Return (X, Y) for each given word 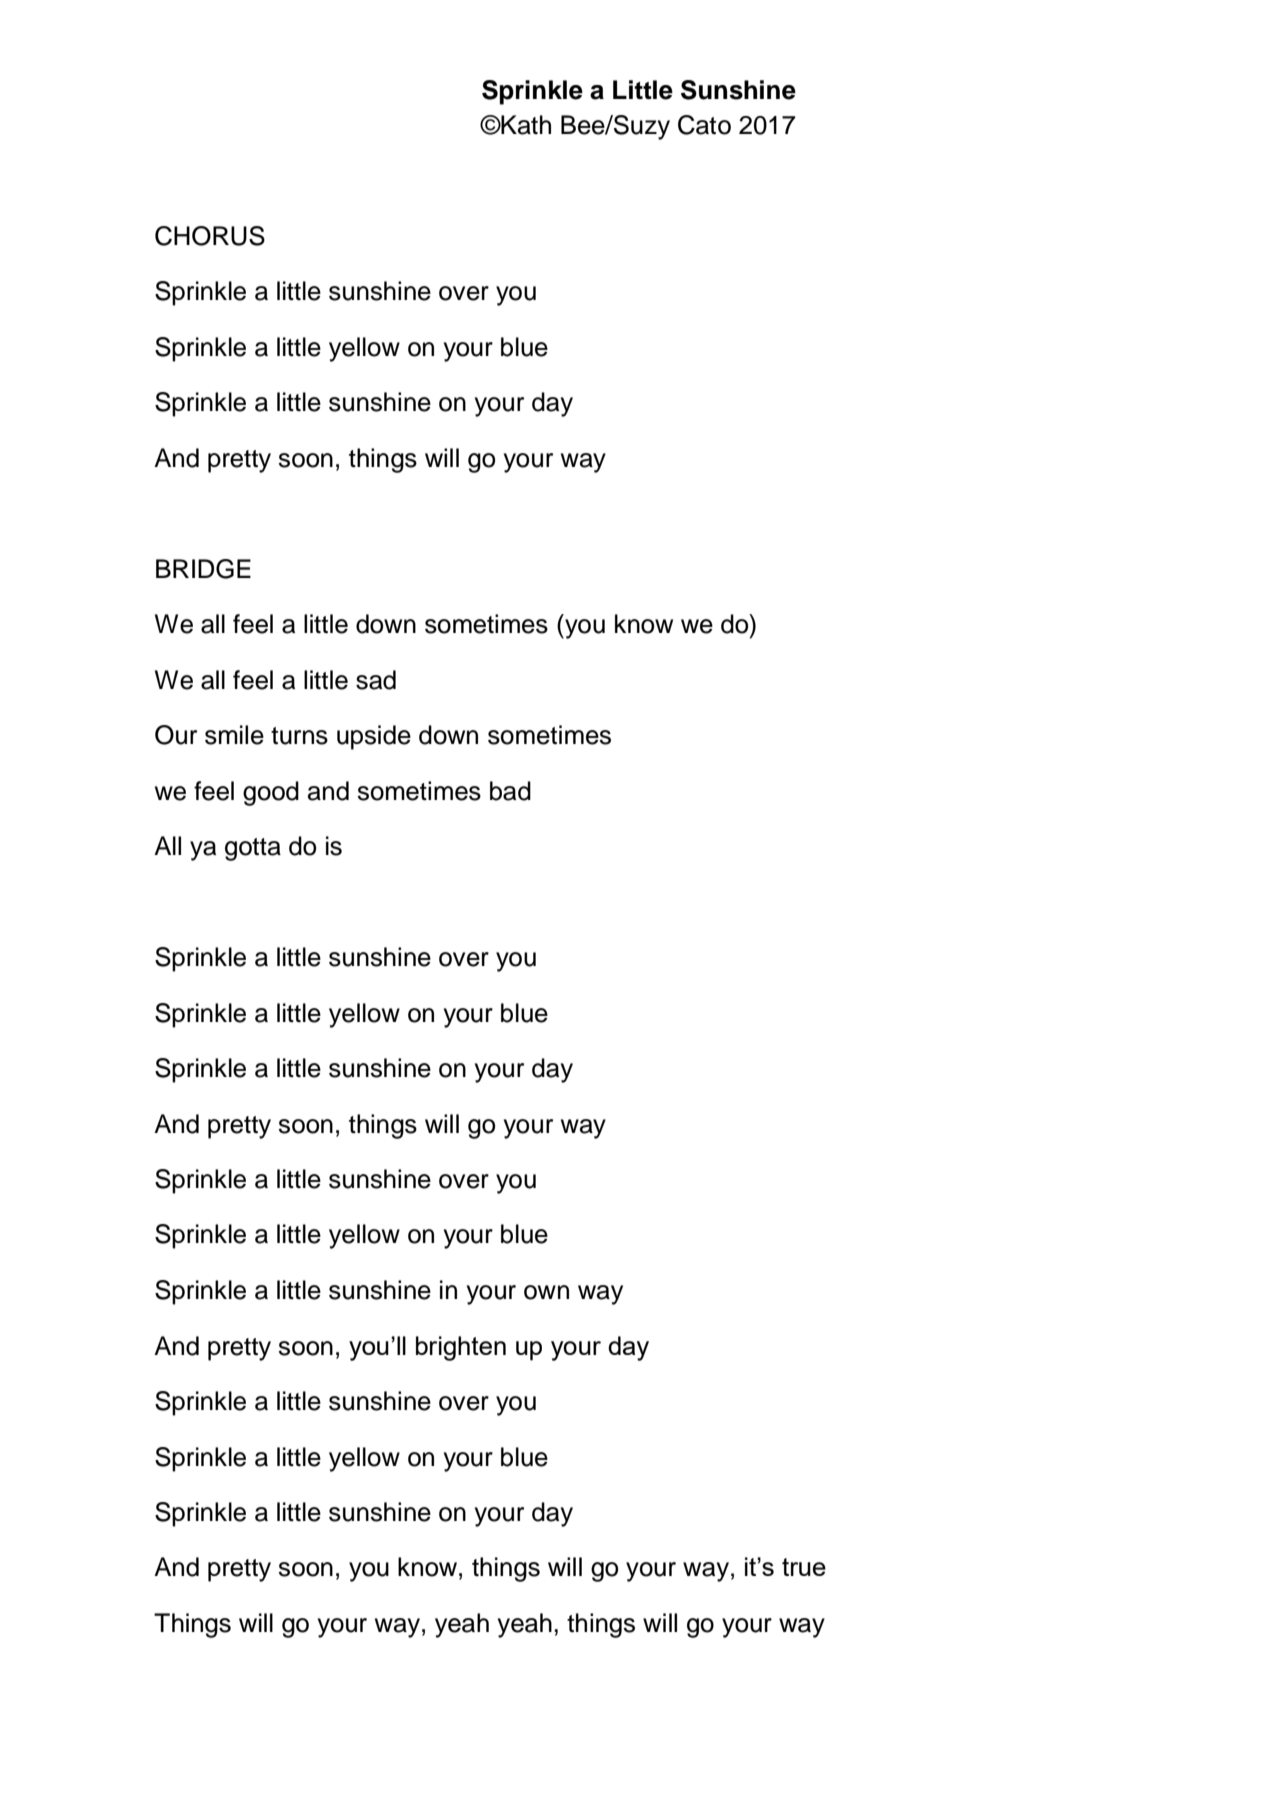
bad (510, 791)
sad (376, 680)
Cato (704, 125)
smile (234, 735)
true (804, 1567)
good (271, 793)
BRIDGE (203, 569)
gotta (253, 849)
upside (374, 737)
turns (299, 736)
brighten (461, 1348)
